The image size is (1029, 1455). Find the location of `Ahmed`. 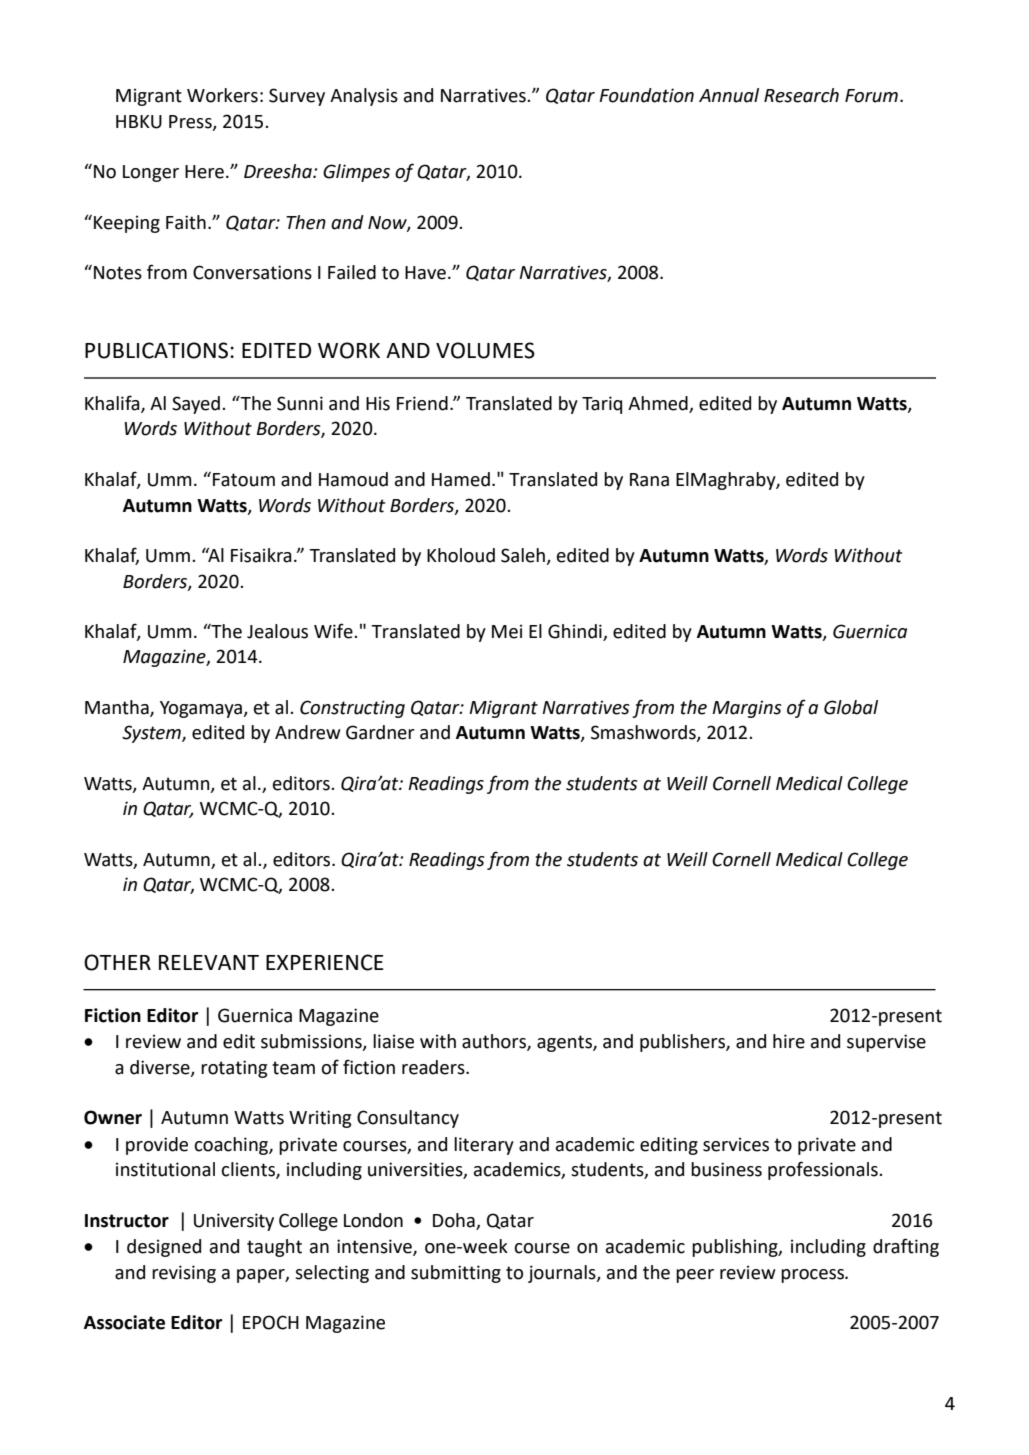

Ahmed is located at coordinates (659, 404).
